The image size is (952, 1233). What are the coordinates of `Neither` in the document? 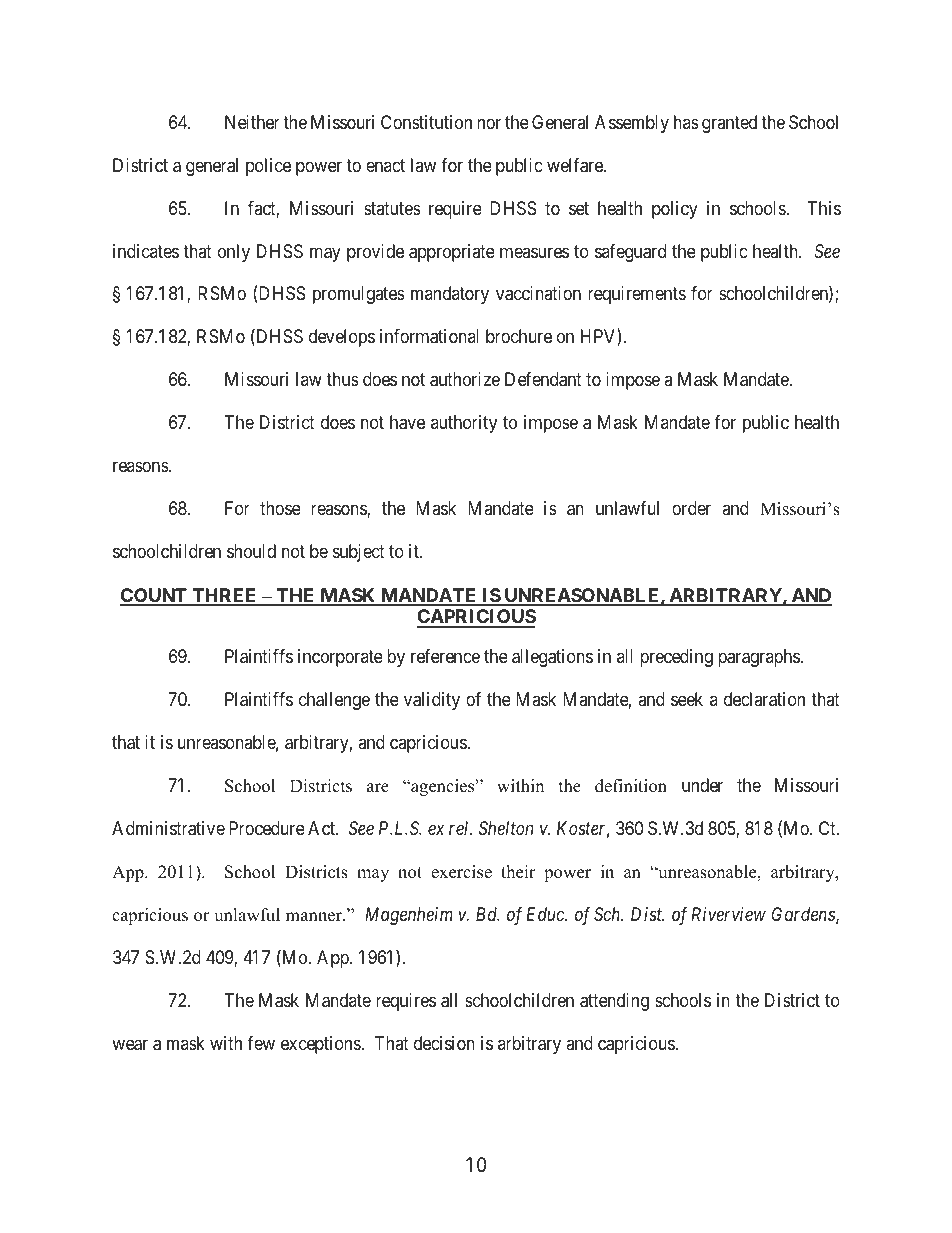 It's located at (252, 122).
